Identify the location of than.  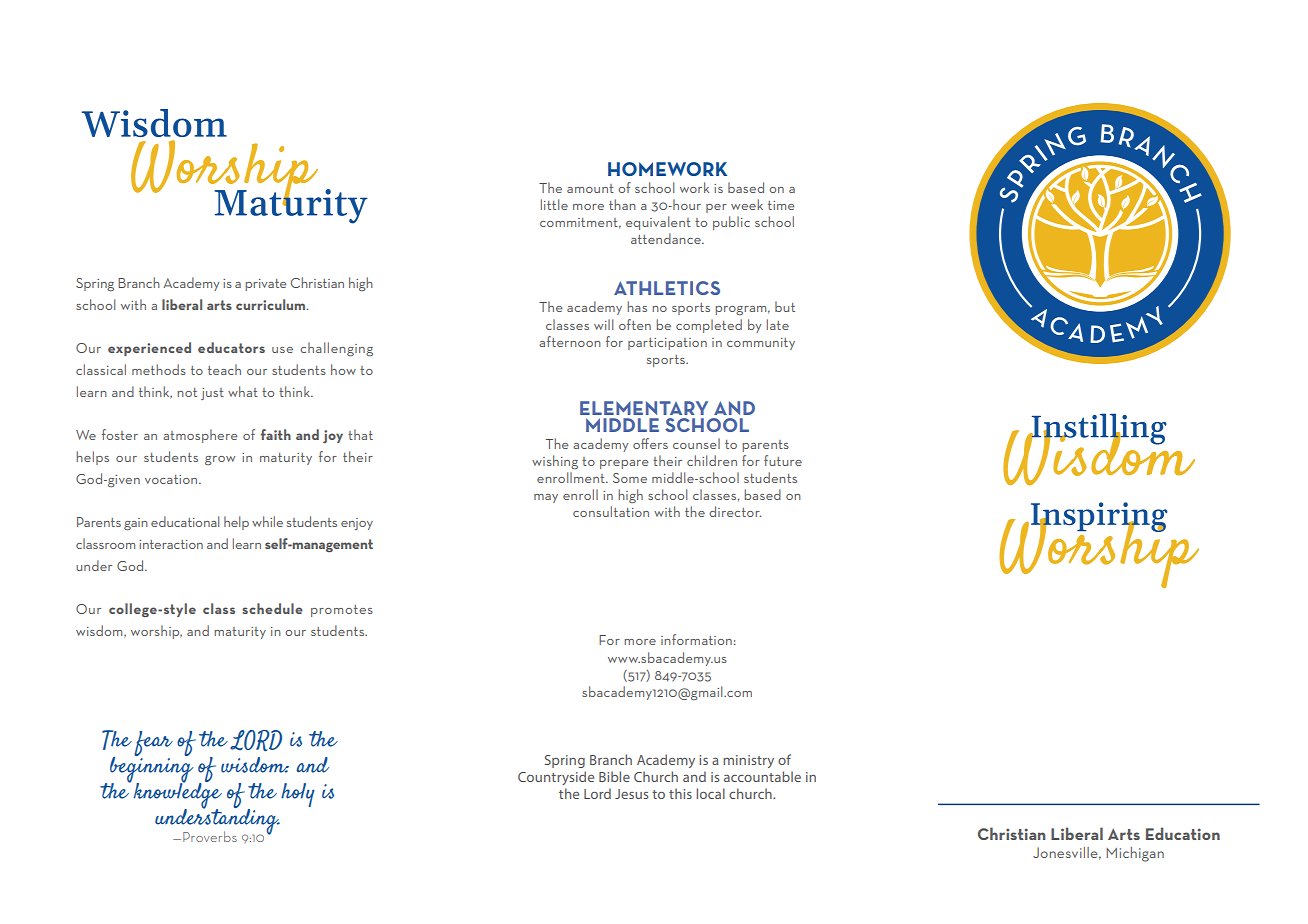
(622, 204).
